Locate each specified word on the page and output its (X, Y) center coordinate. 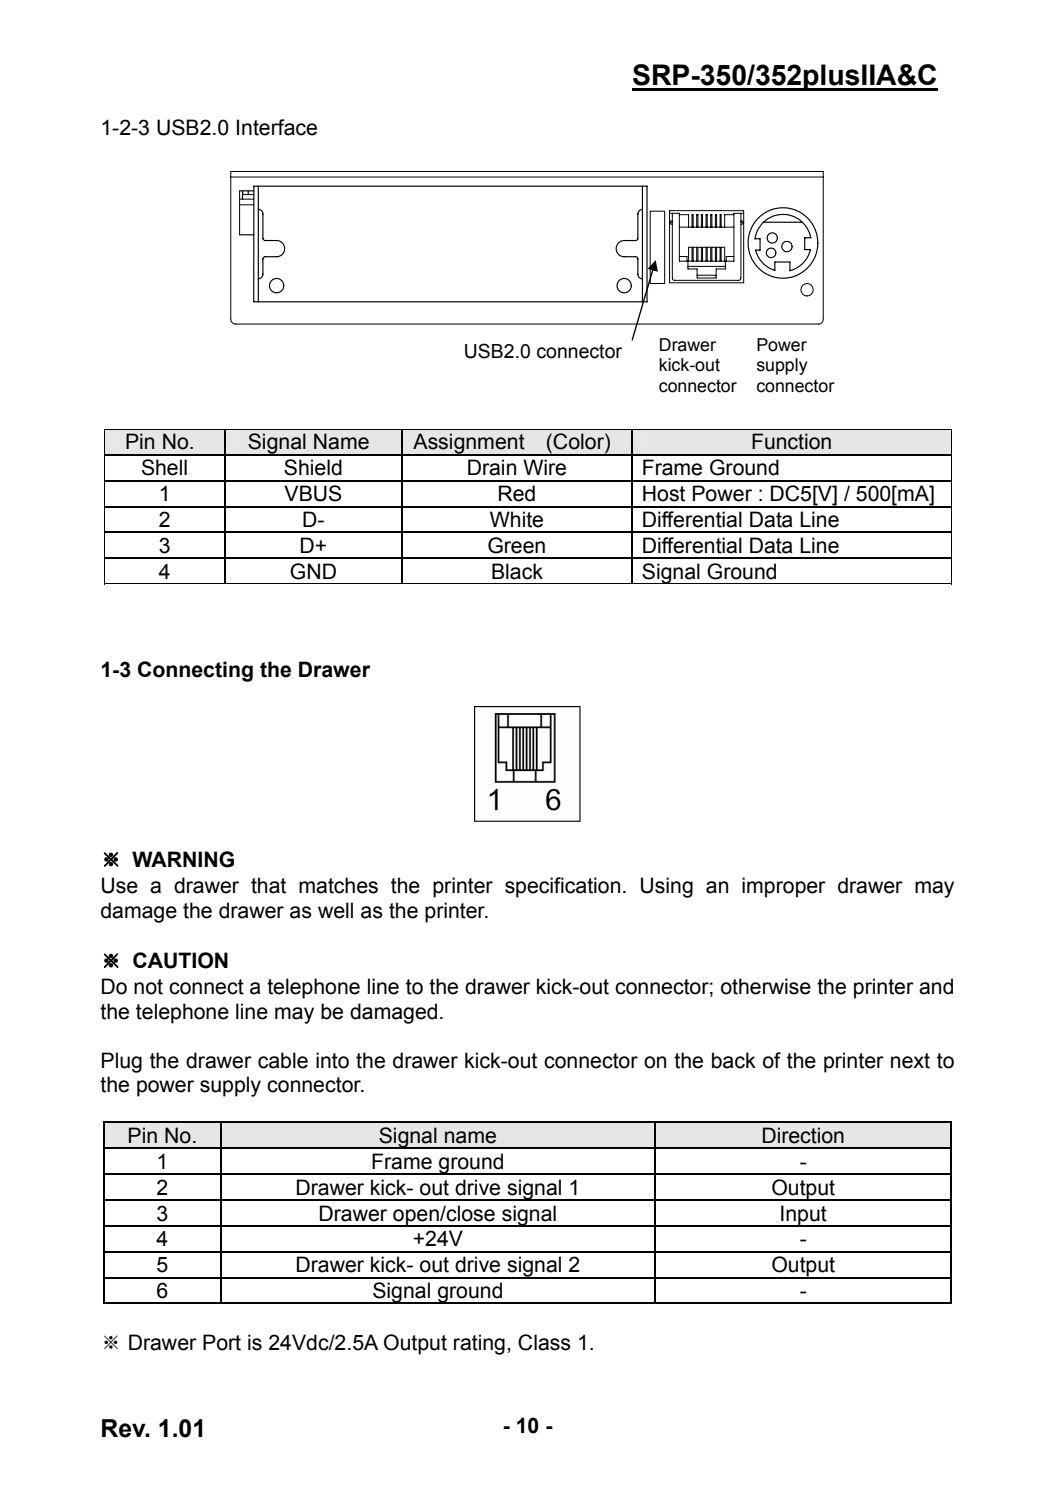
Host (664, 493)
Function (791, 441)
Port (222, 1342)
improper (784, 887)
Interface (277, 127)
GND (313, 571)
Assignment (469, 444)
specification (562, 887)
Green (516, 545)
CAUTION (180, 960)
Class (544, 1342)
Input (804, 1216)
